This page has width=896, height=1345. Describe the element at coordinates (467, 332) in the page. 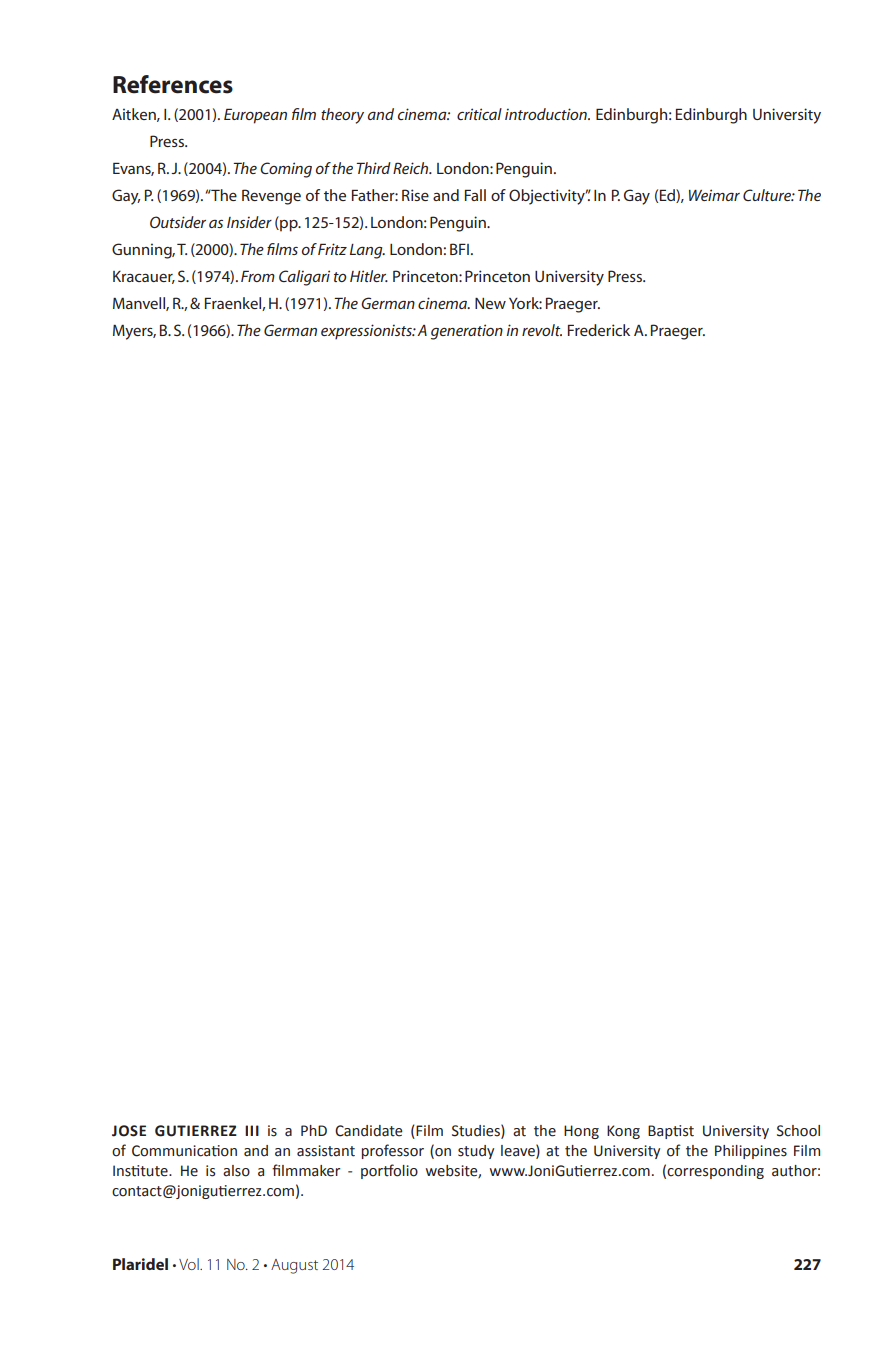

I see `generation` at that location.
